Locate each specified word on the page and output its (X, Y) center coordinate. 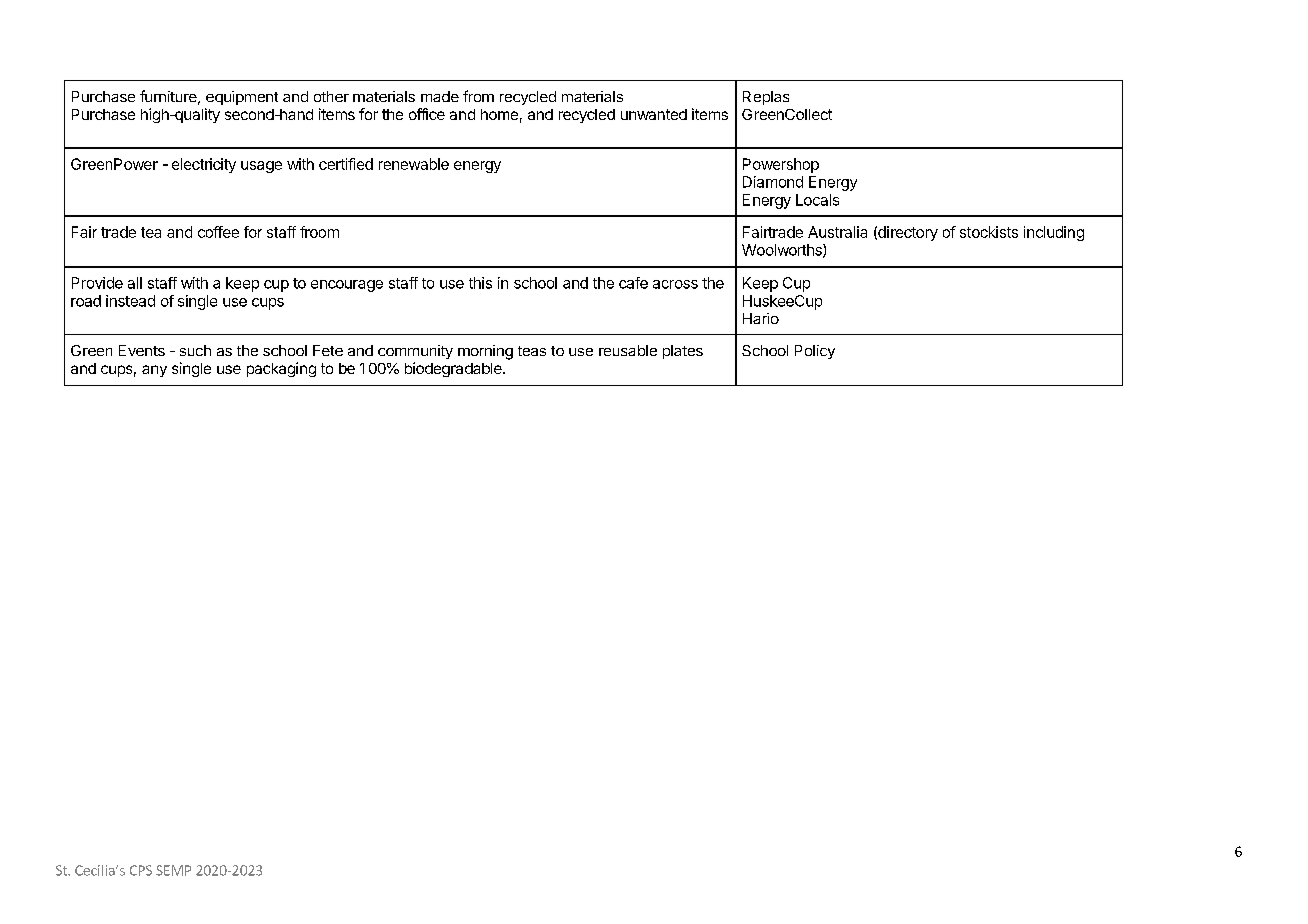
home (499, 114)
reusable (628, 350)
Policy (815, 352)
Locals (817, 200)
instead (130, 301)
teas (532, 351)
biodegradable (454, 369)
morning (485, 352)
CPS (141, 870)
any (154, 371)
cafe (633, 283)
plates (683, 352)
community (415, 352)
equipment (242, 98)
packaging (281, 369)
